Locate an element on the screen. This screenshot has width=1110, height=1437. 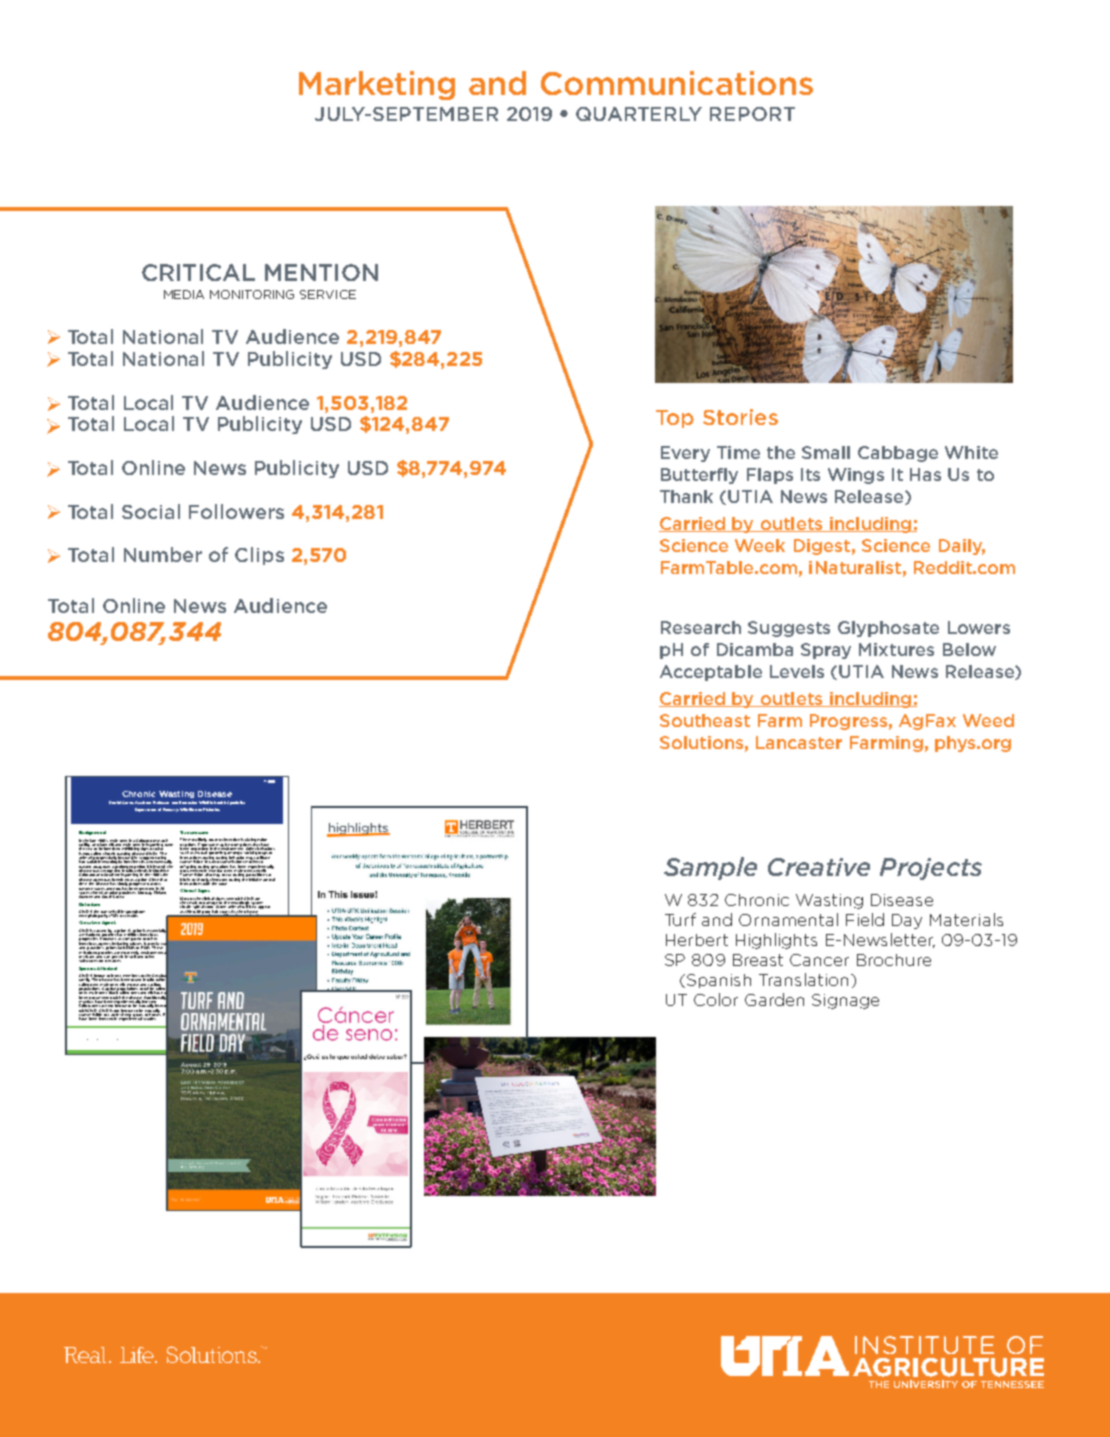
Acceptable is located at coordinates (711, 673).
